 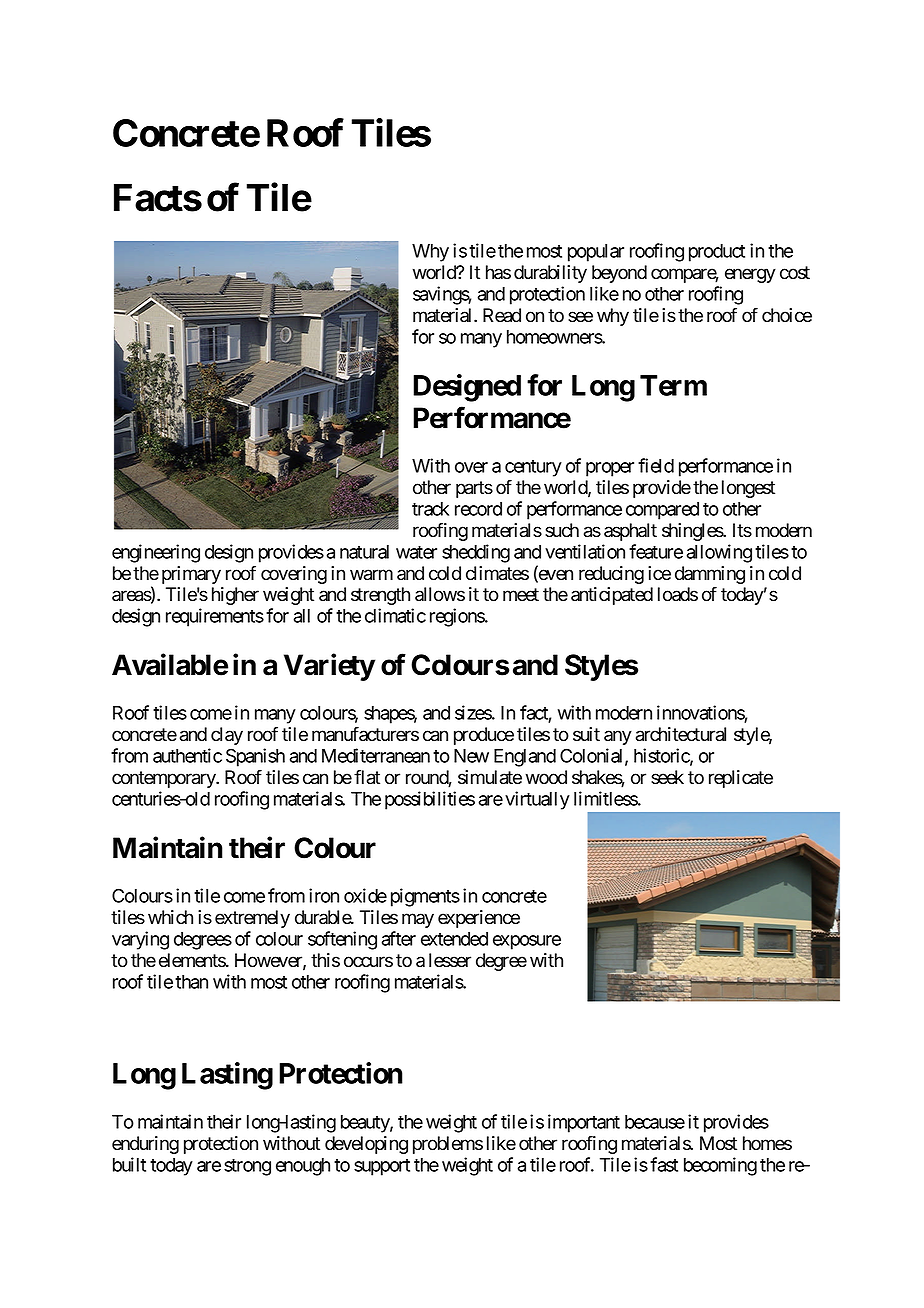 What do you see at coordinates (502, 315) in the screenshot?
I see `Read` at bounding box center [502, 315].
